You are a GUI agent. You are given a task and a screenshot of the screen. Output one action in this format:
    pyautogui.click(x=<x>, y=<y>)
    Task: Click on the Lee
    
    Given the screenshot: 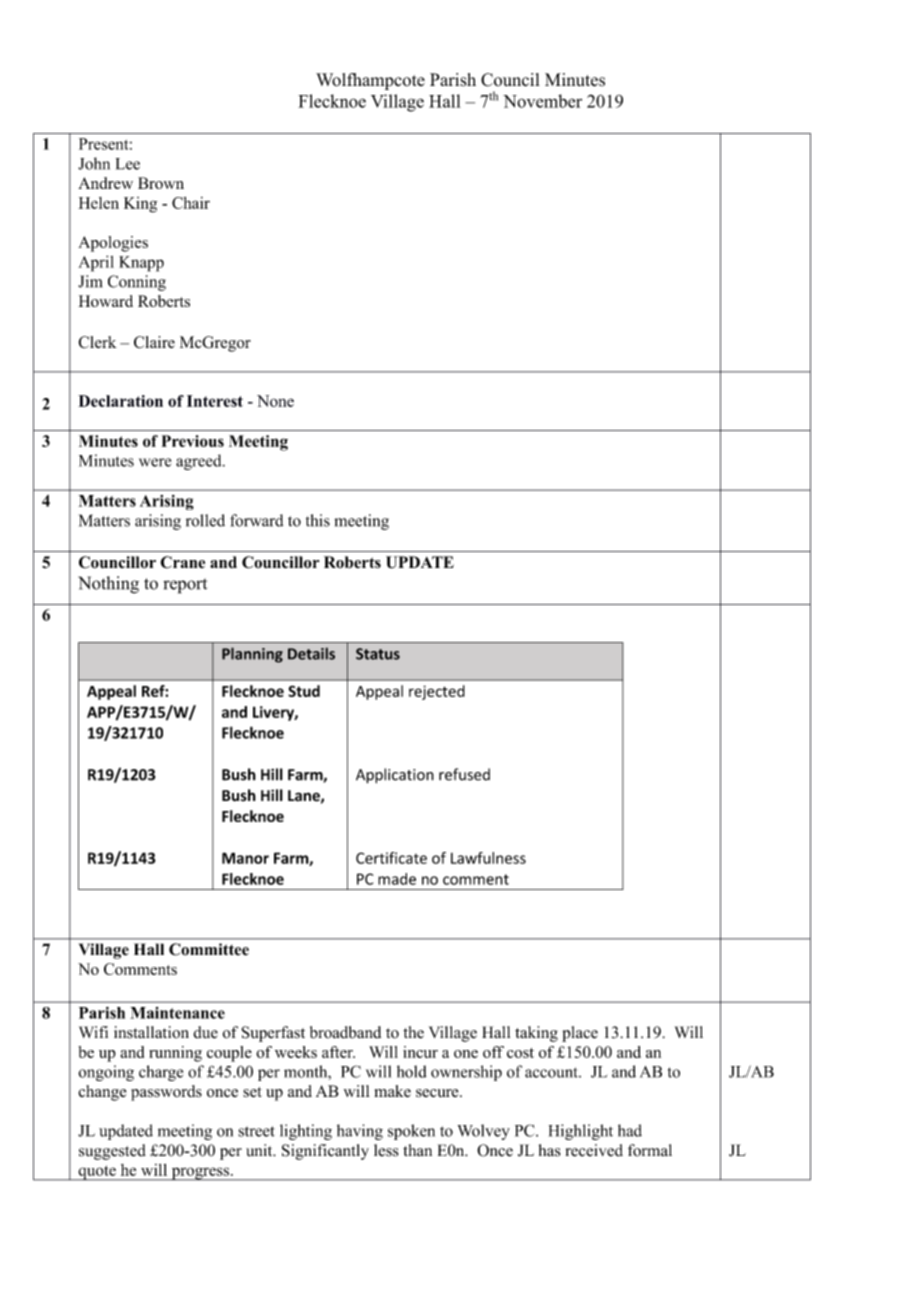 What is the action you would take?
    pyautogui.click(x=128, y=164)
